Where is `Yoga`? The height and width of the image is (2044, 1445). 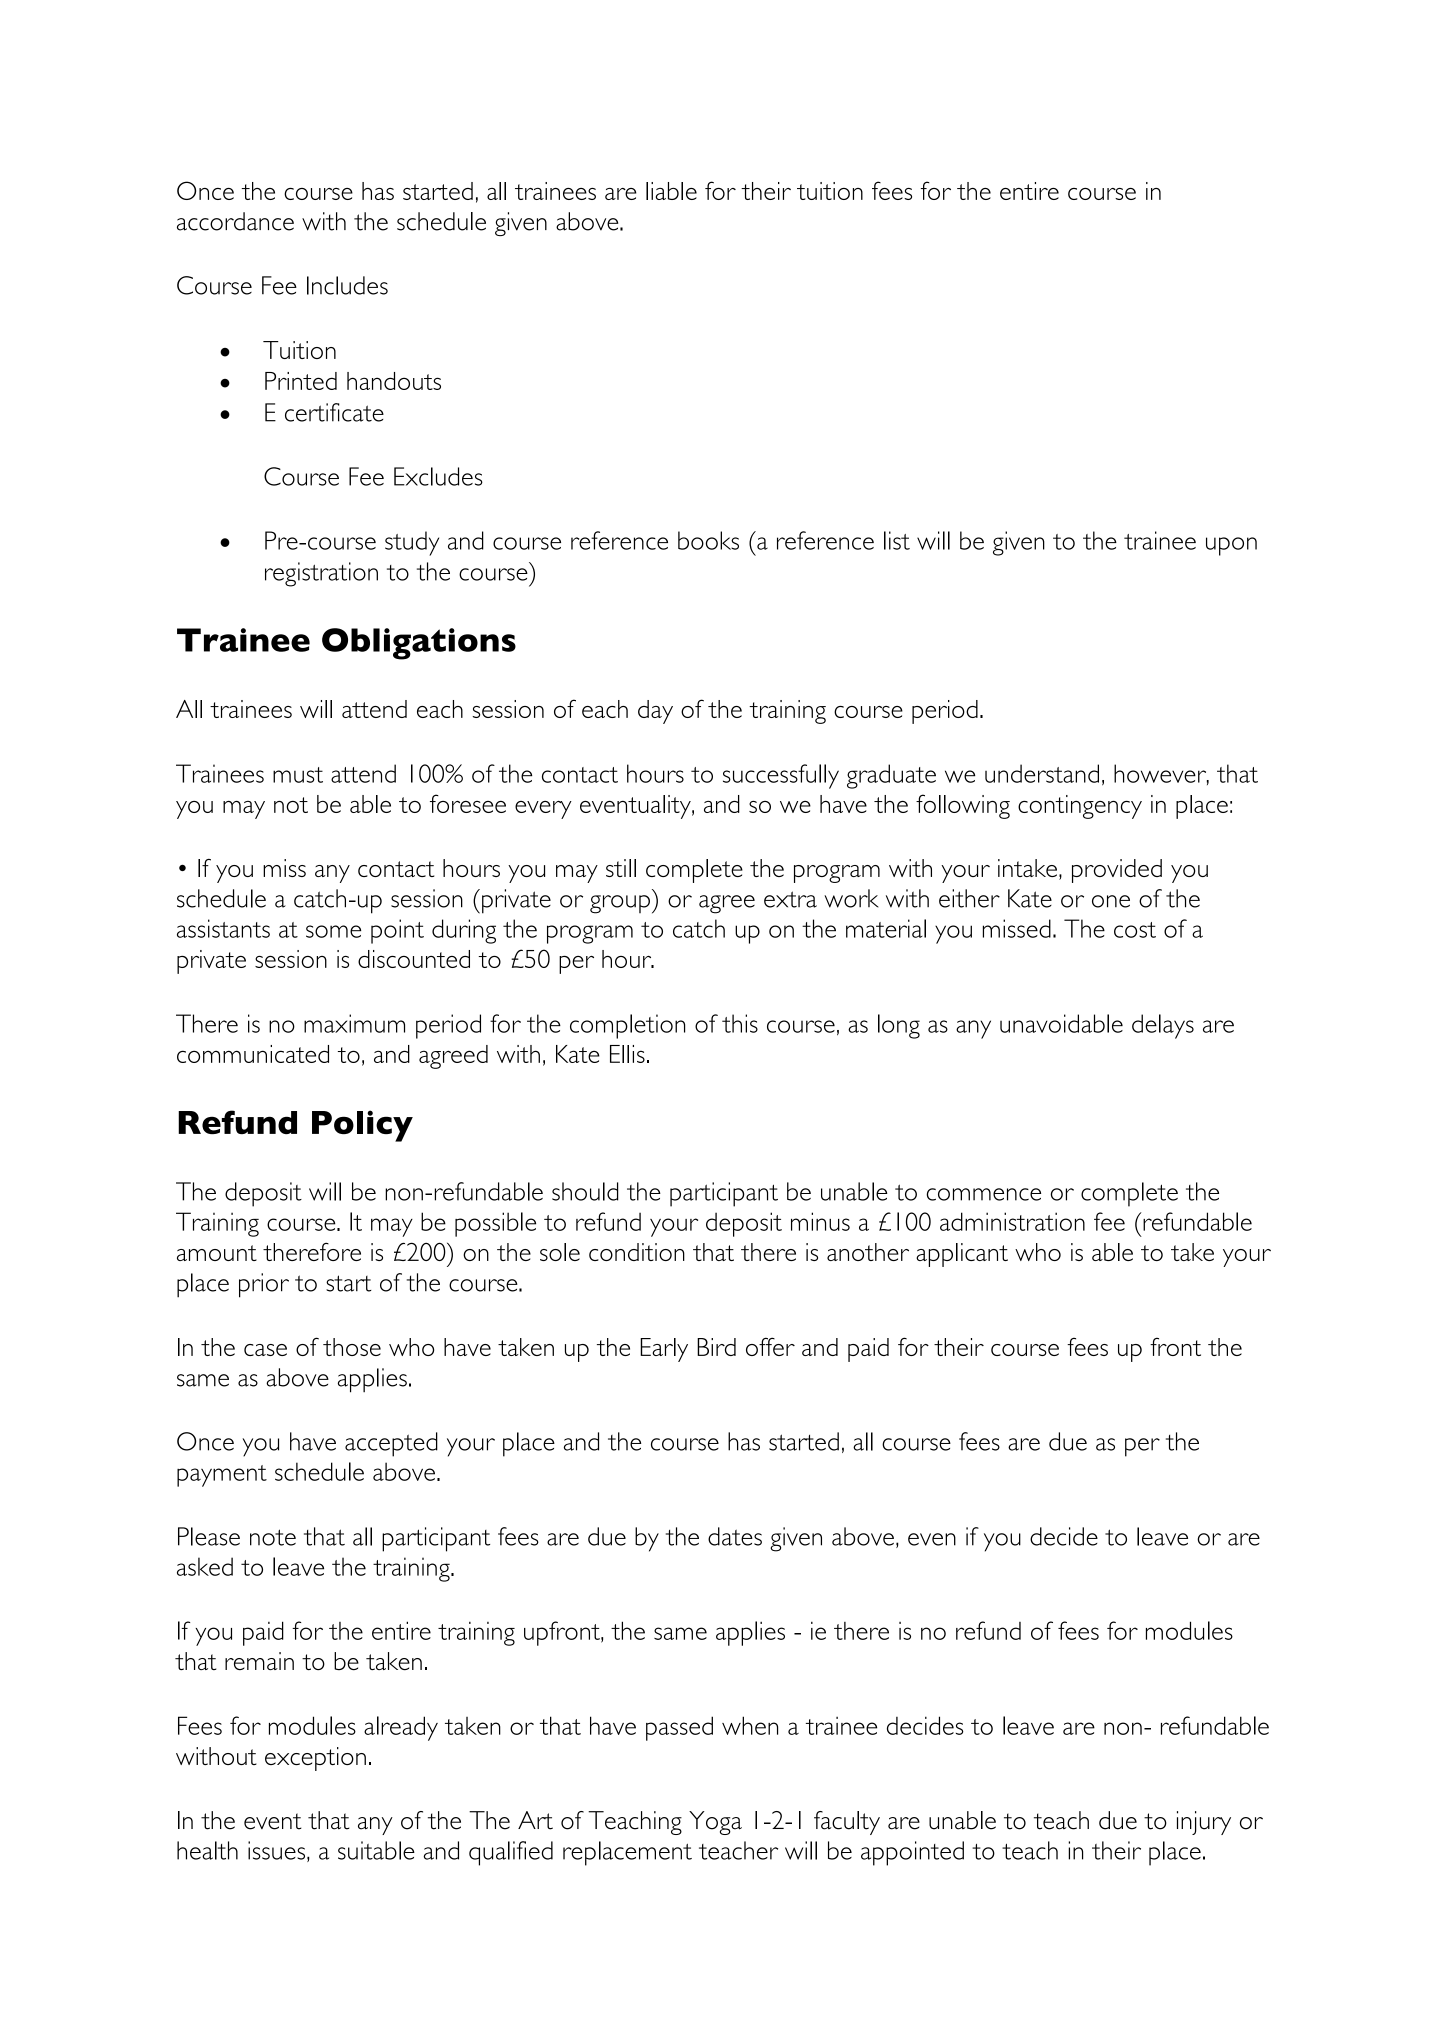
Yoga is located at coordinates (715, 1823).
